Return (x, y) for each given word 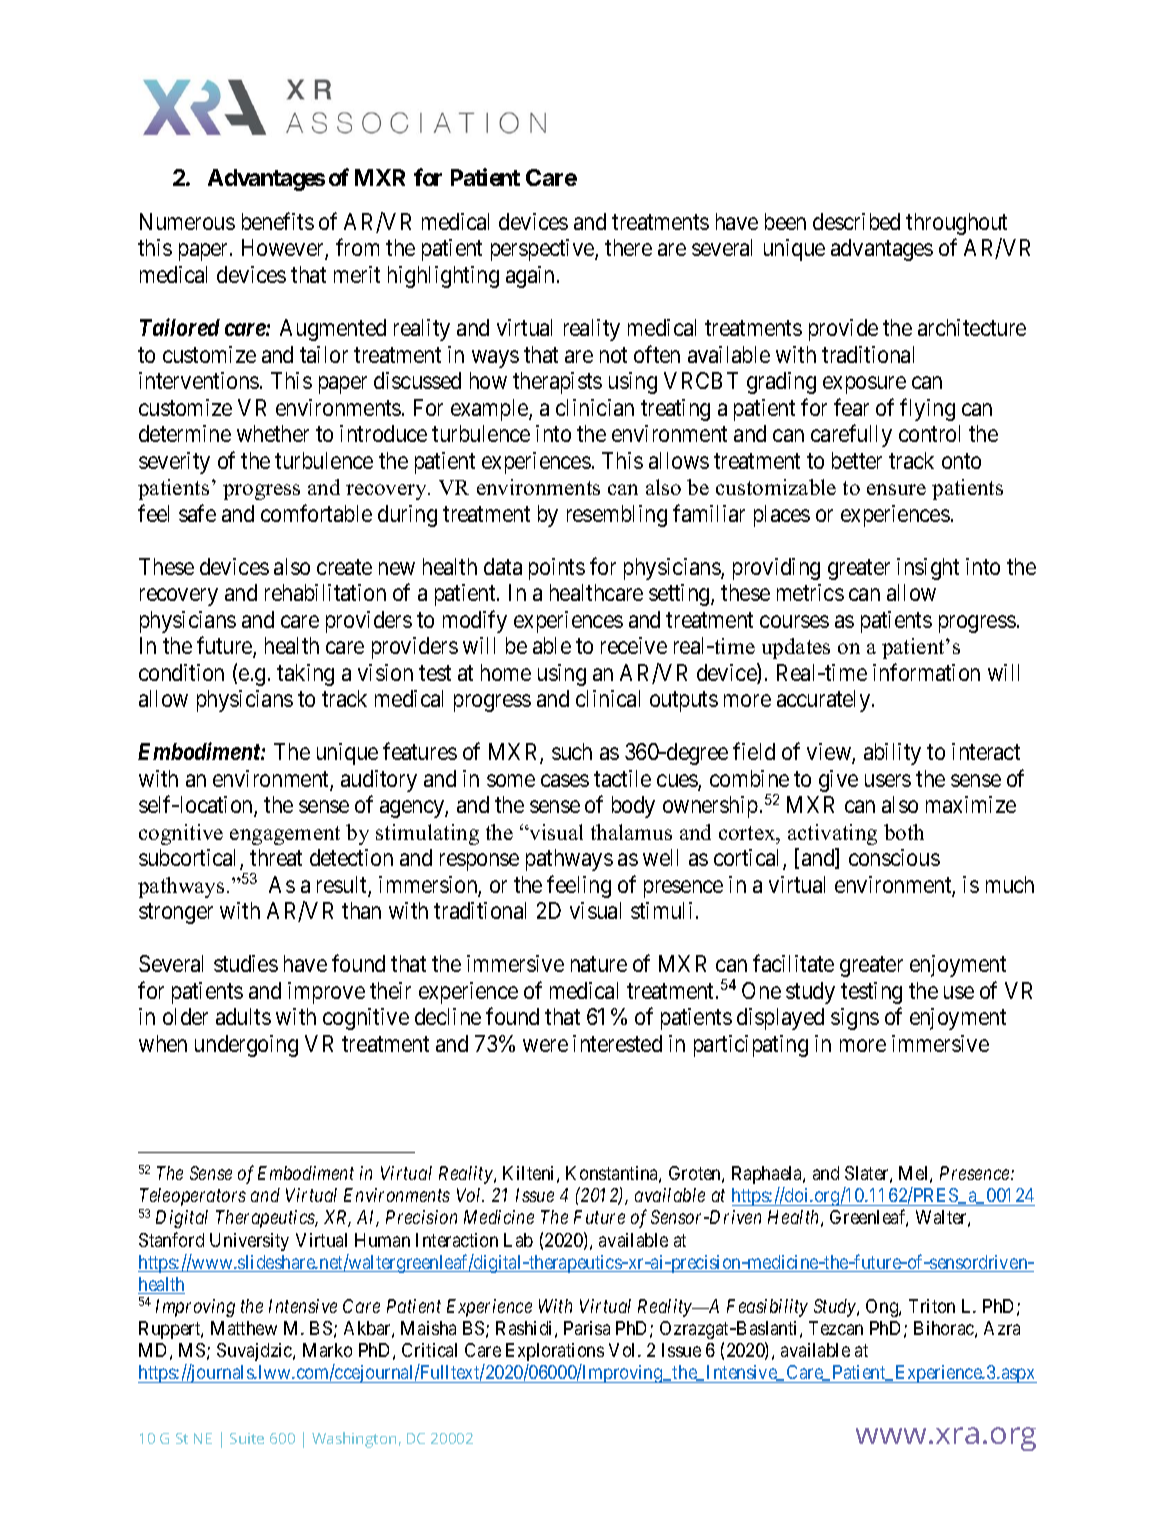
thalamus (631, 832)
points (557, 569)
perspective (543, 250)
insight (928, 569)
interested (617, 1043)
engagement (285, 835)
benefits (278, 221)
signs (855, 1019)
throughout (956, 224)
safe (197, 513)
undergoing (246, 1046)
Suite (247, 1438)
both (904, 832)
